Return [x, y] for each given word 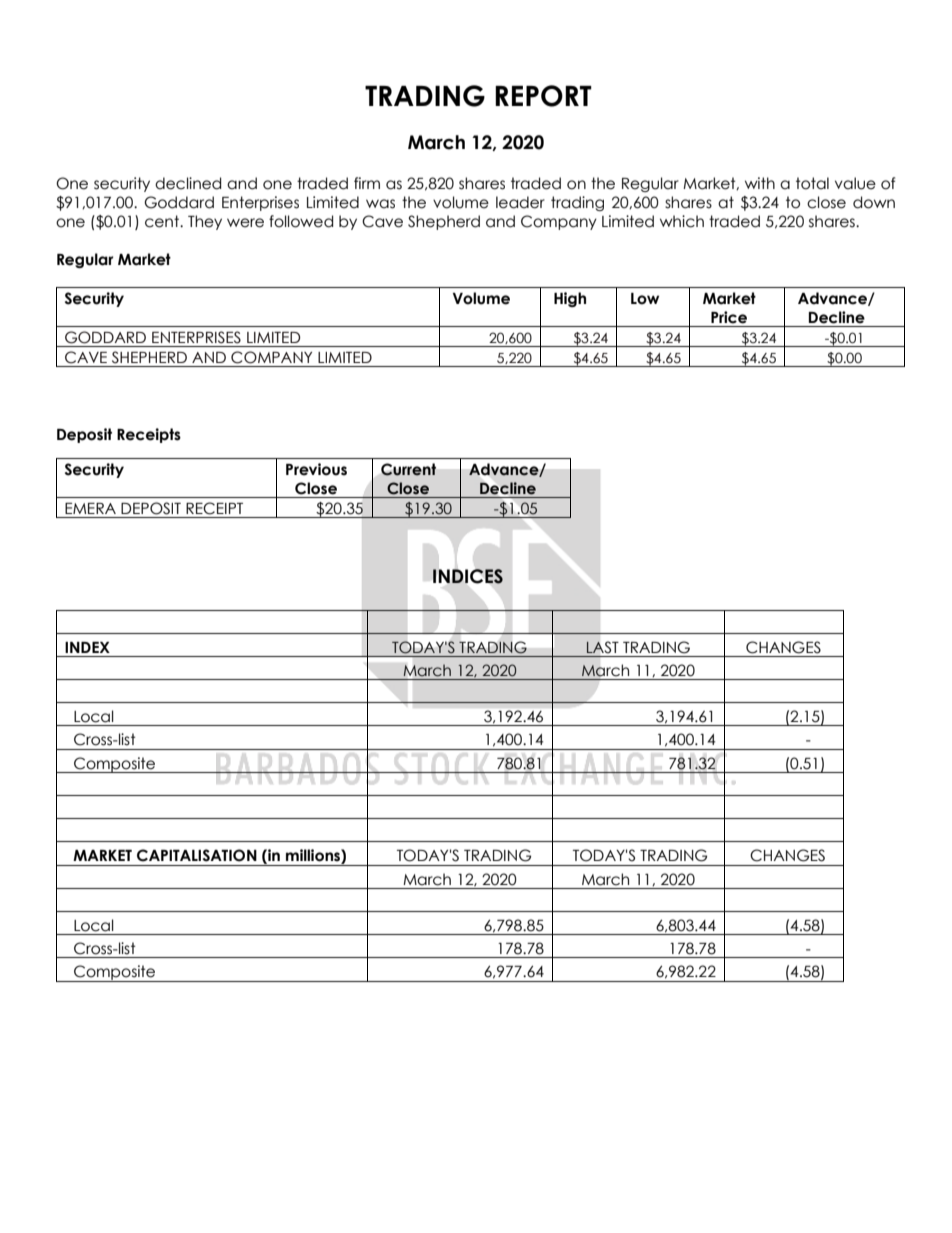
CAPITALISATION [197, 855]
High [570, 299]
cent [163, 221]
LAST [602, 647]
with [760, 183]
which [682, 221]
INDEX [87, 647]
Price [729, 317]
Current [408, 469]
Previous [316, 469]
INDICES [468, 576]
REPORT [543, 96]
